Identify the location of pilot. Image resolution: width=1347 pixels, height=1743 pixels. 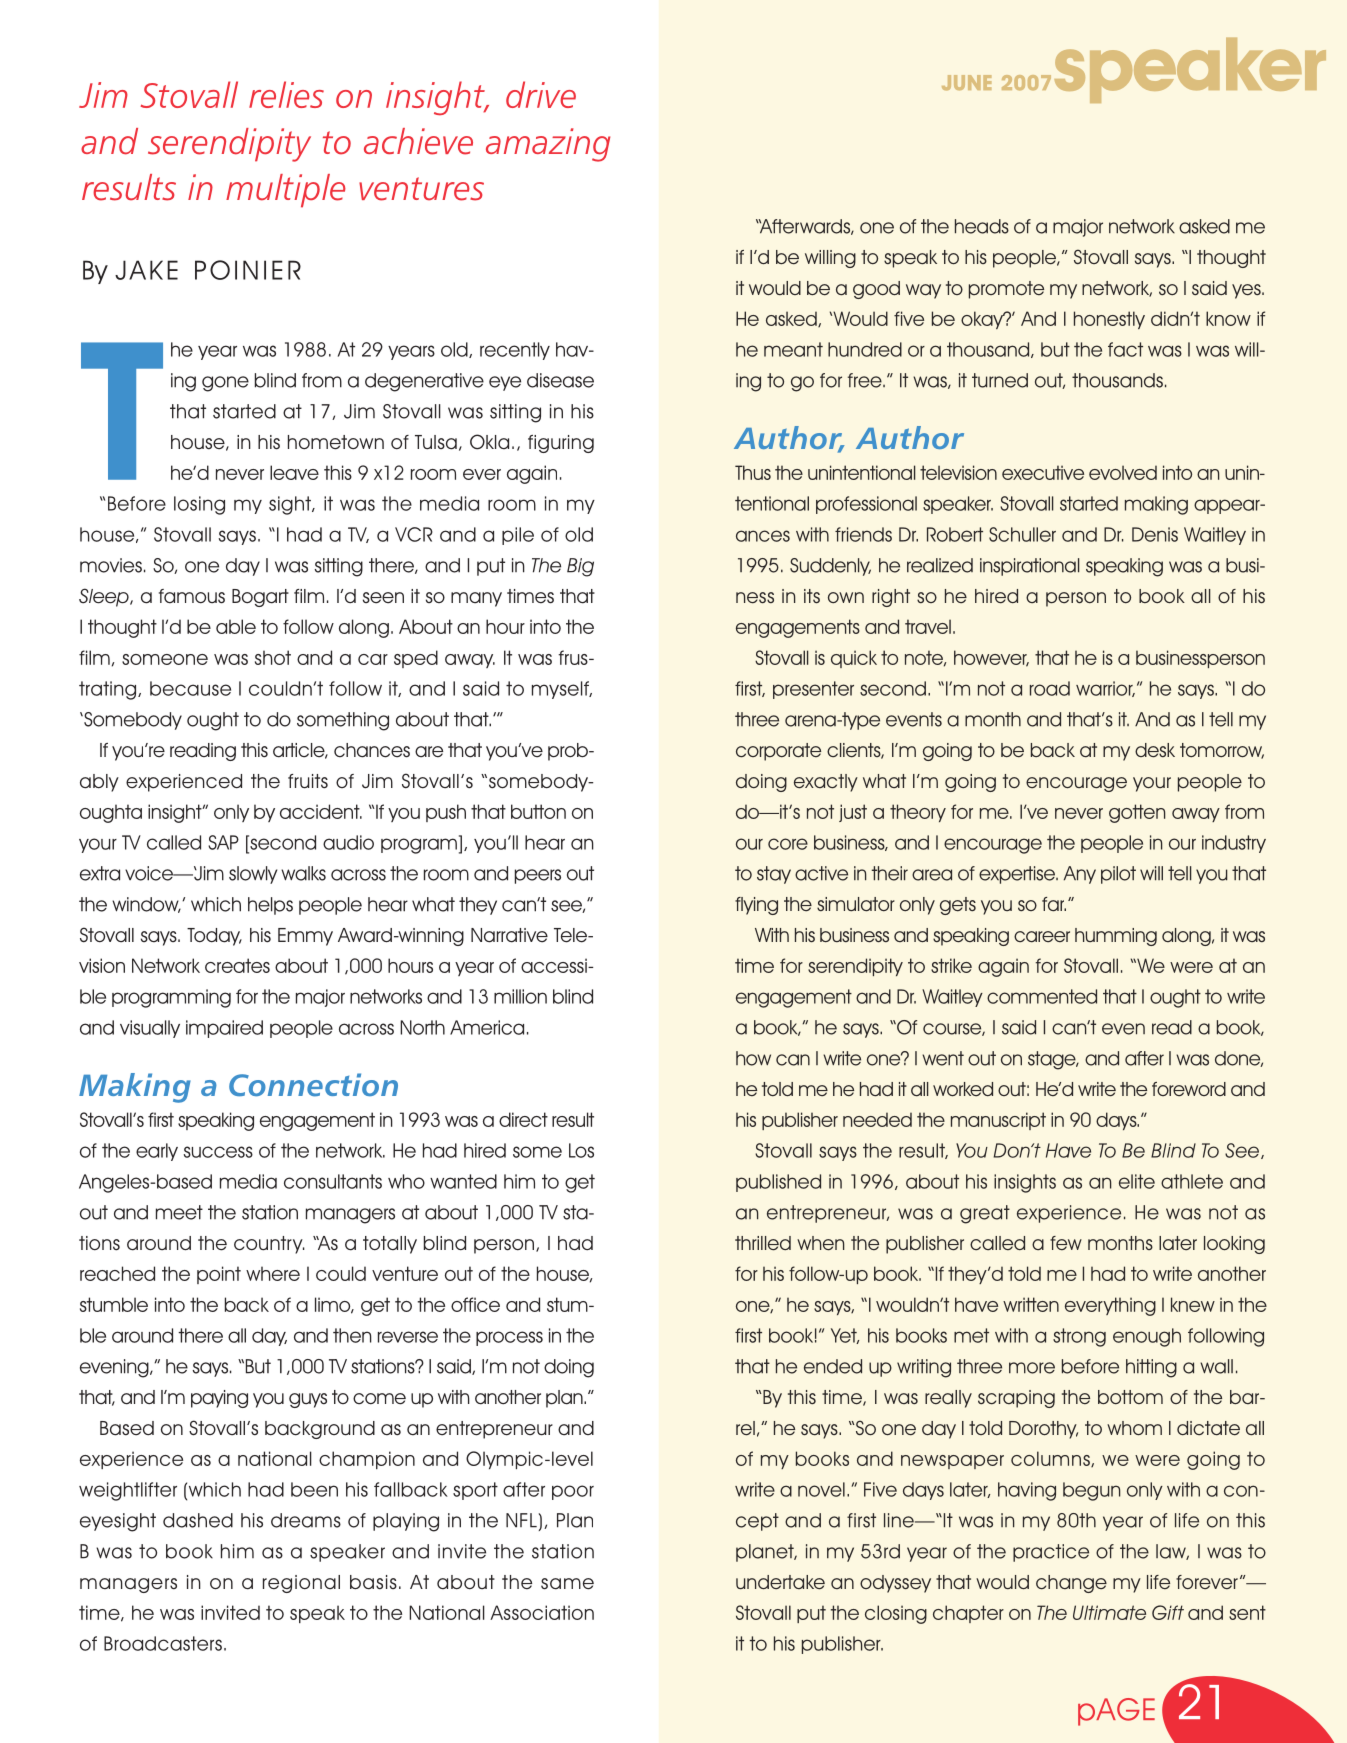
(1118, 875).
